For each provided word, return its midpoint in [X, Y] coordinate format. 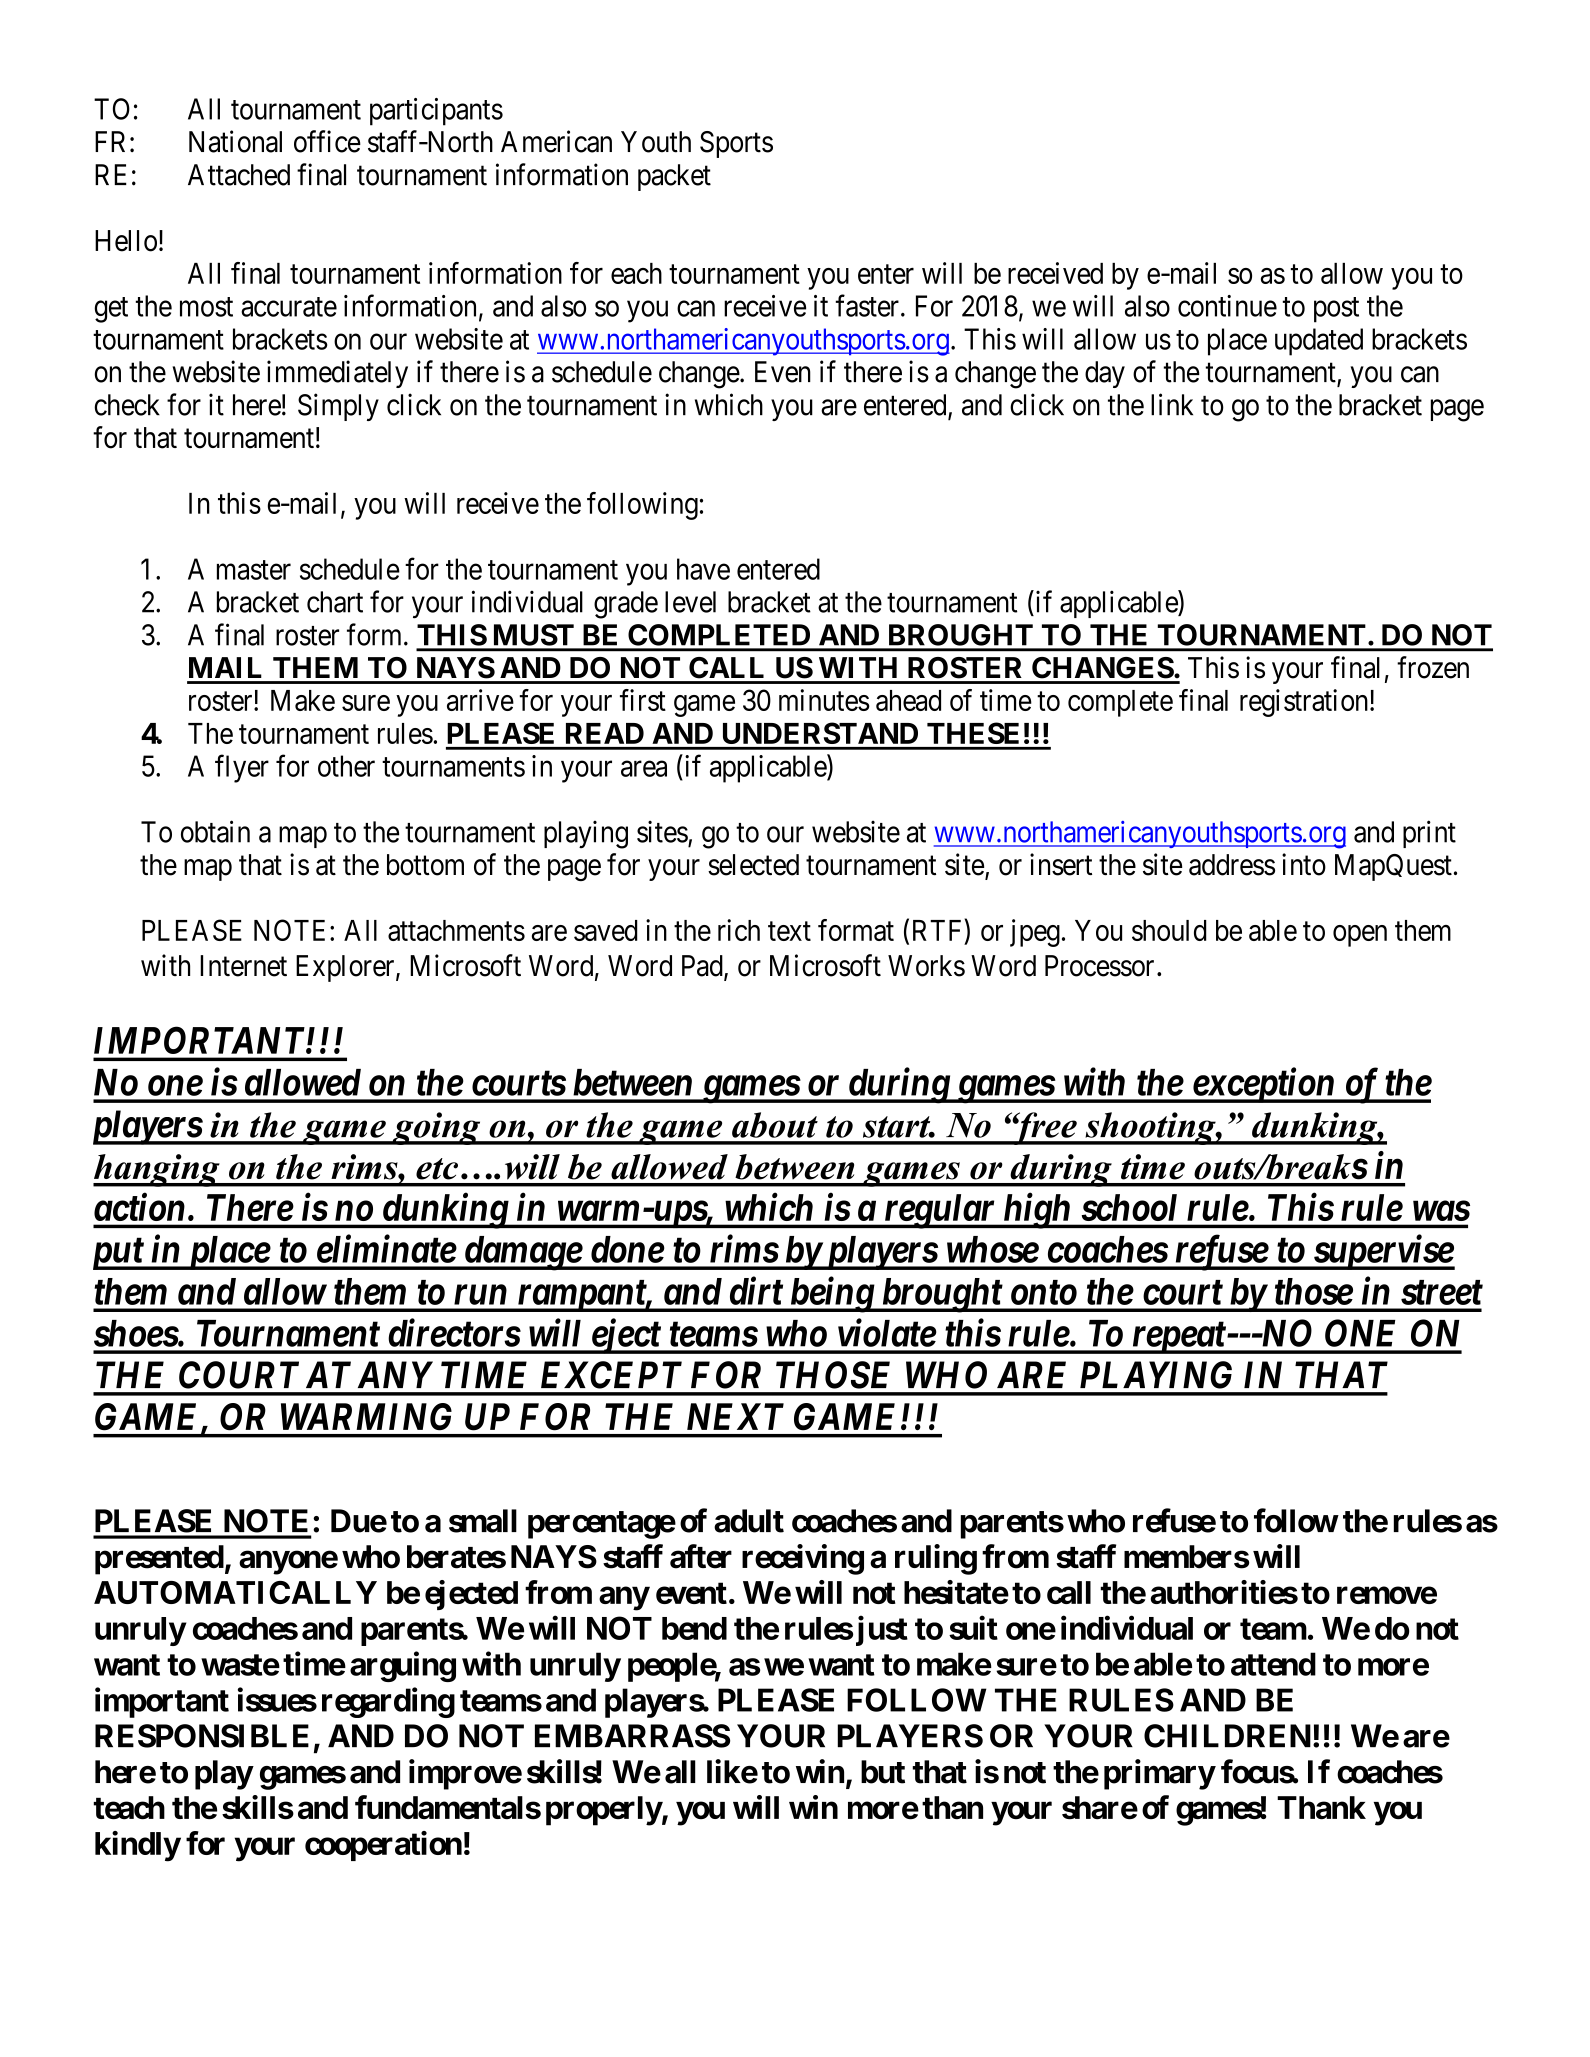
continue [1227, 306]
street [1442, 1292]
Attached [239, 175]
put [119, 1254]
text [789, 931]
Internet [243, 966]
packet [674, 177]
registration [1305, 703]
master [254, 570]
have [703, 569]
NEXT [735, 1416]
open [1360, 936]
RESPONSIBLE [202, 1736]
